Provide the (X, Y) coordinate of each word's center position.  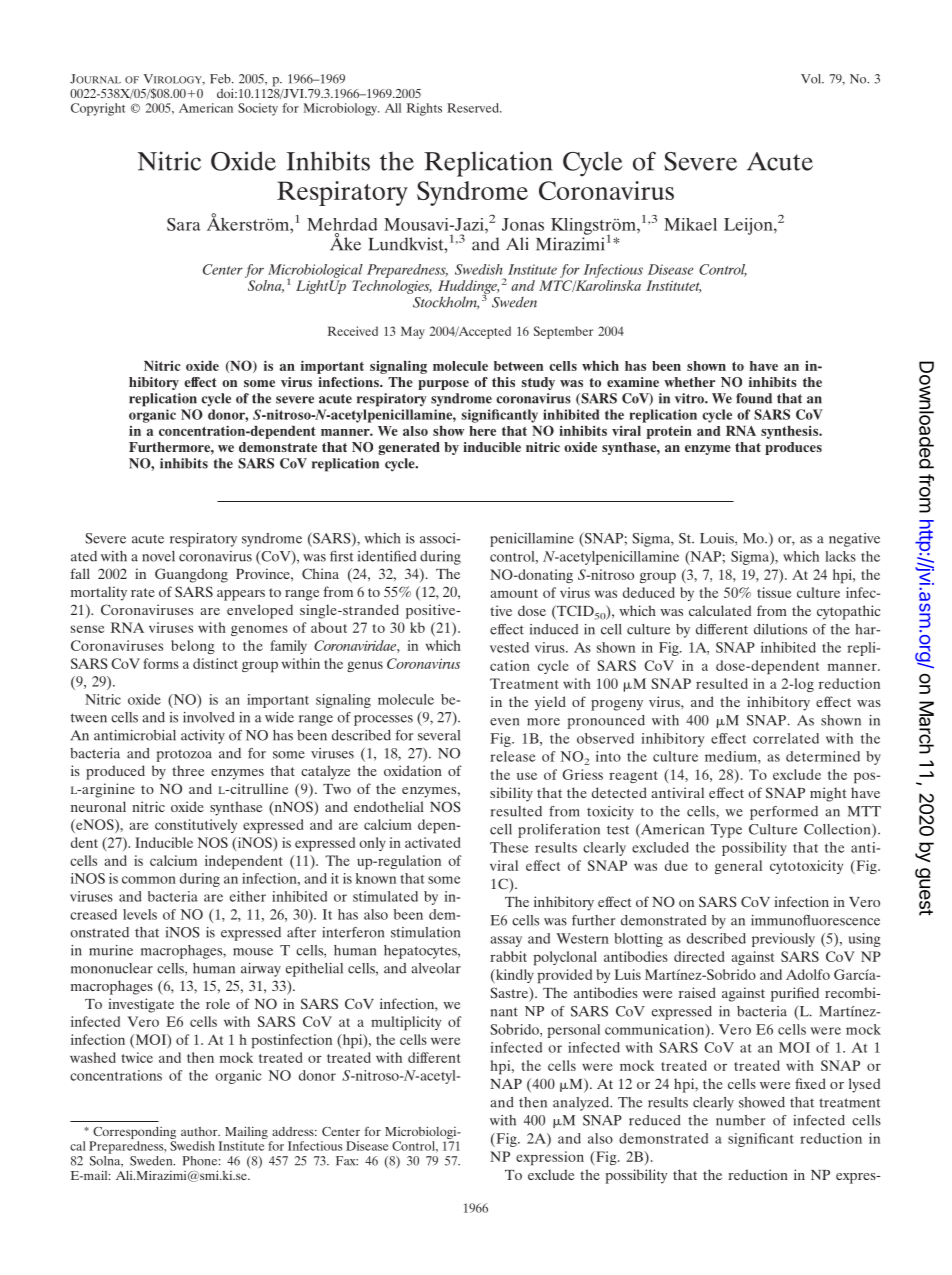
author (200, 1131)
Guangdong (191, 575)
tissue (774, 592)
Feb (221, 79)
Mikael (690, 224)
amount (514, 593)
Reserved (474, 108)
